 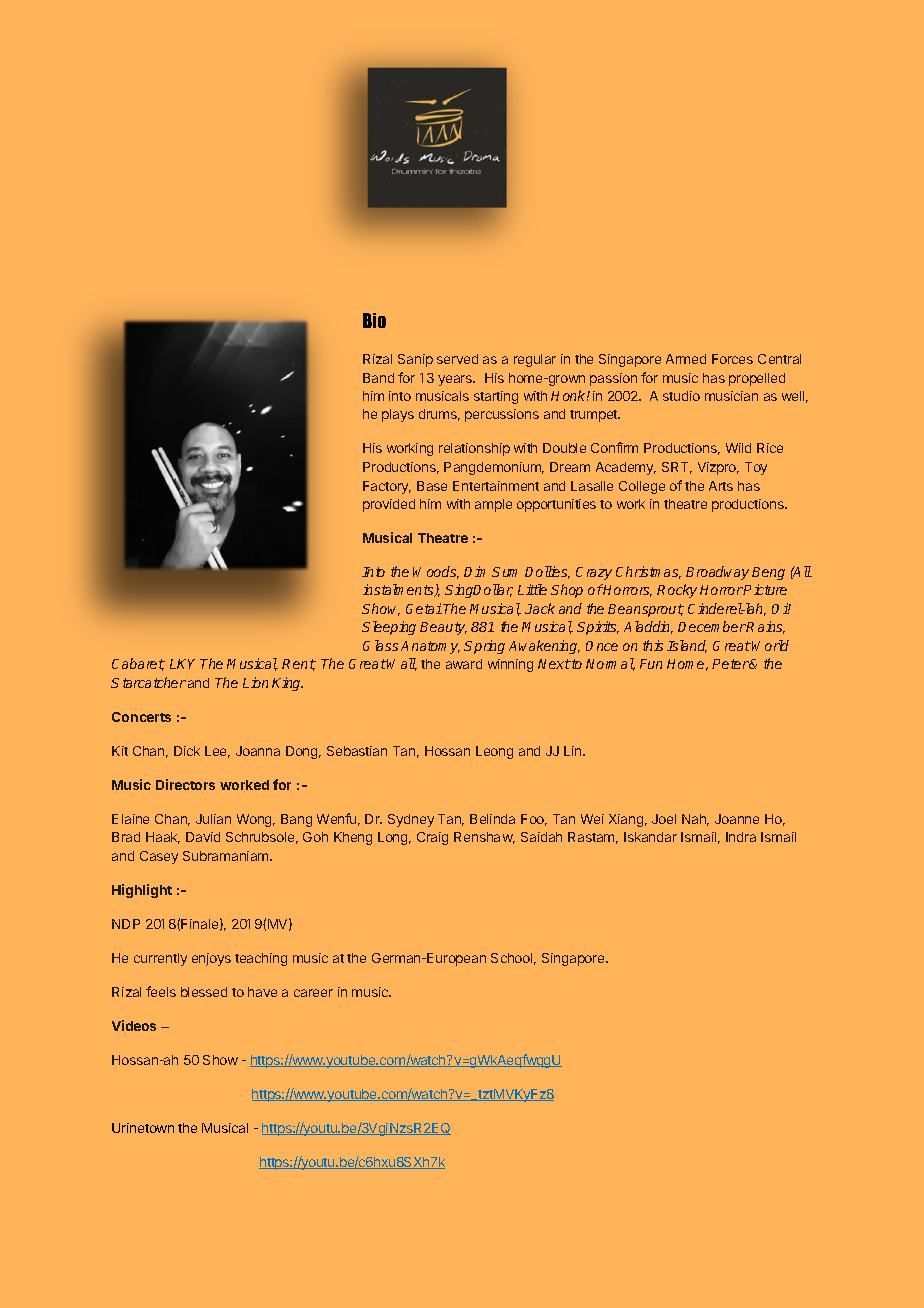 I want to click on Island, so click(x=687, y=646).
